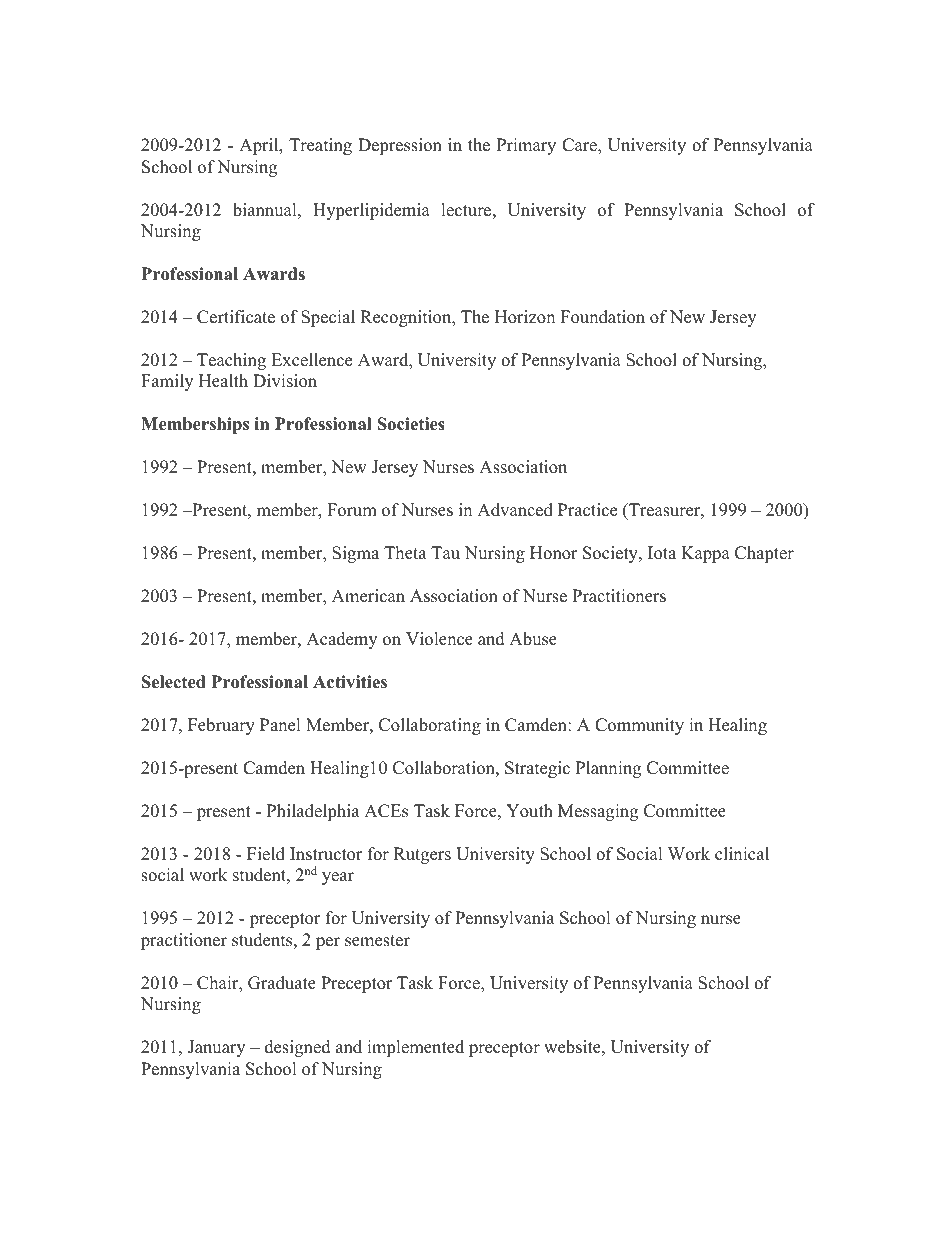 This screenshot has width=952, height=1233. What do you see at coordinates (415, 1048) in the screenshot?
I see `implemented` at bounding box center [415, 1048].
